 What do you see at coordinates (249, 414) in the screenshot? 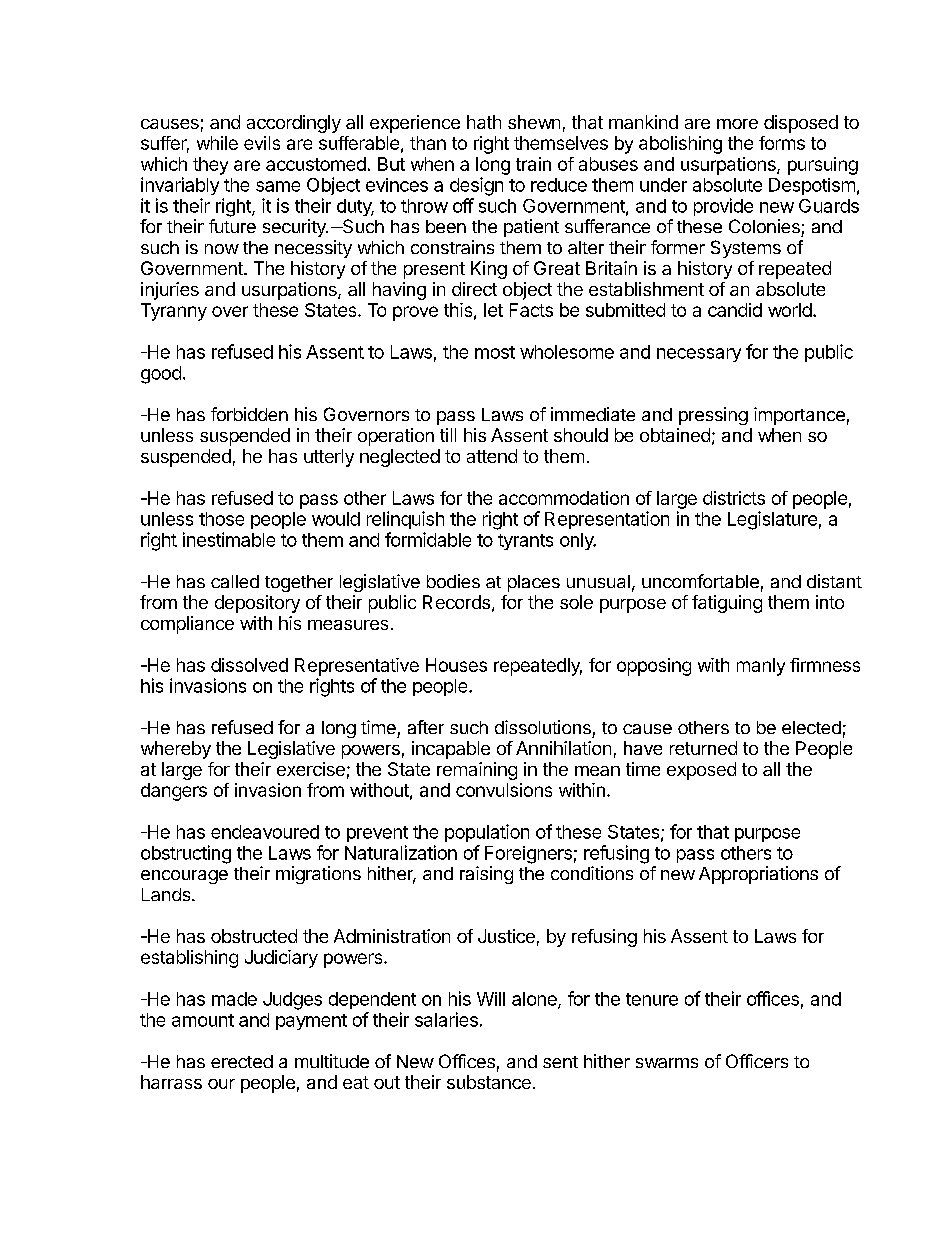
I see `forbidden` at bounding box center [249, 414].
